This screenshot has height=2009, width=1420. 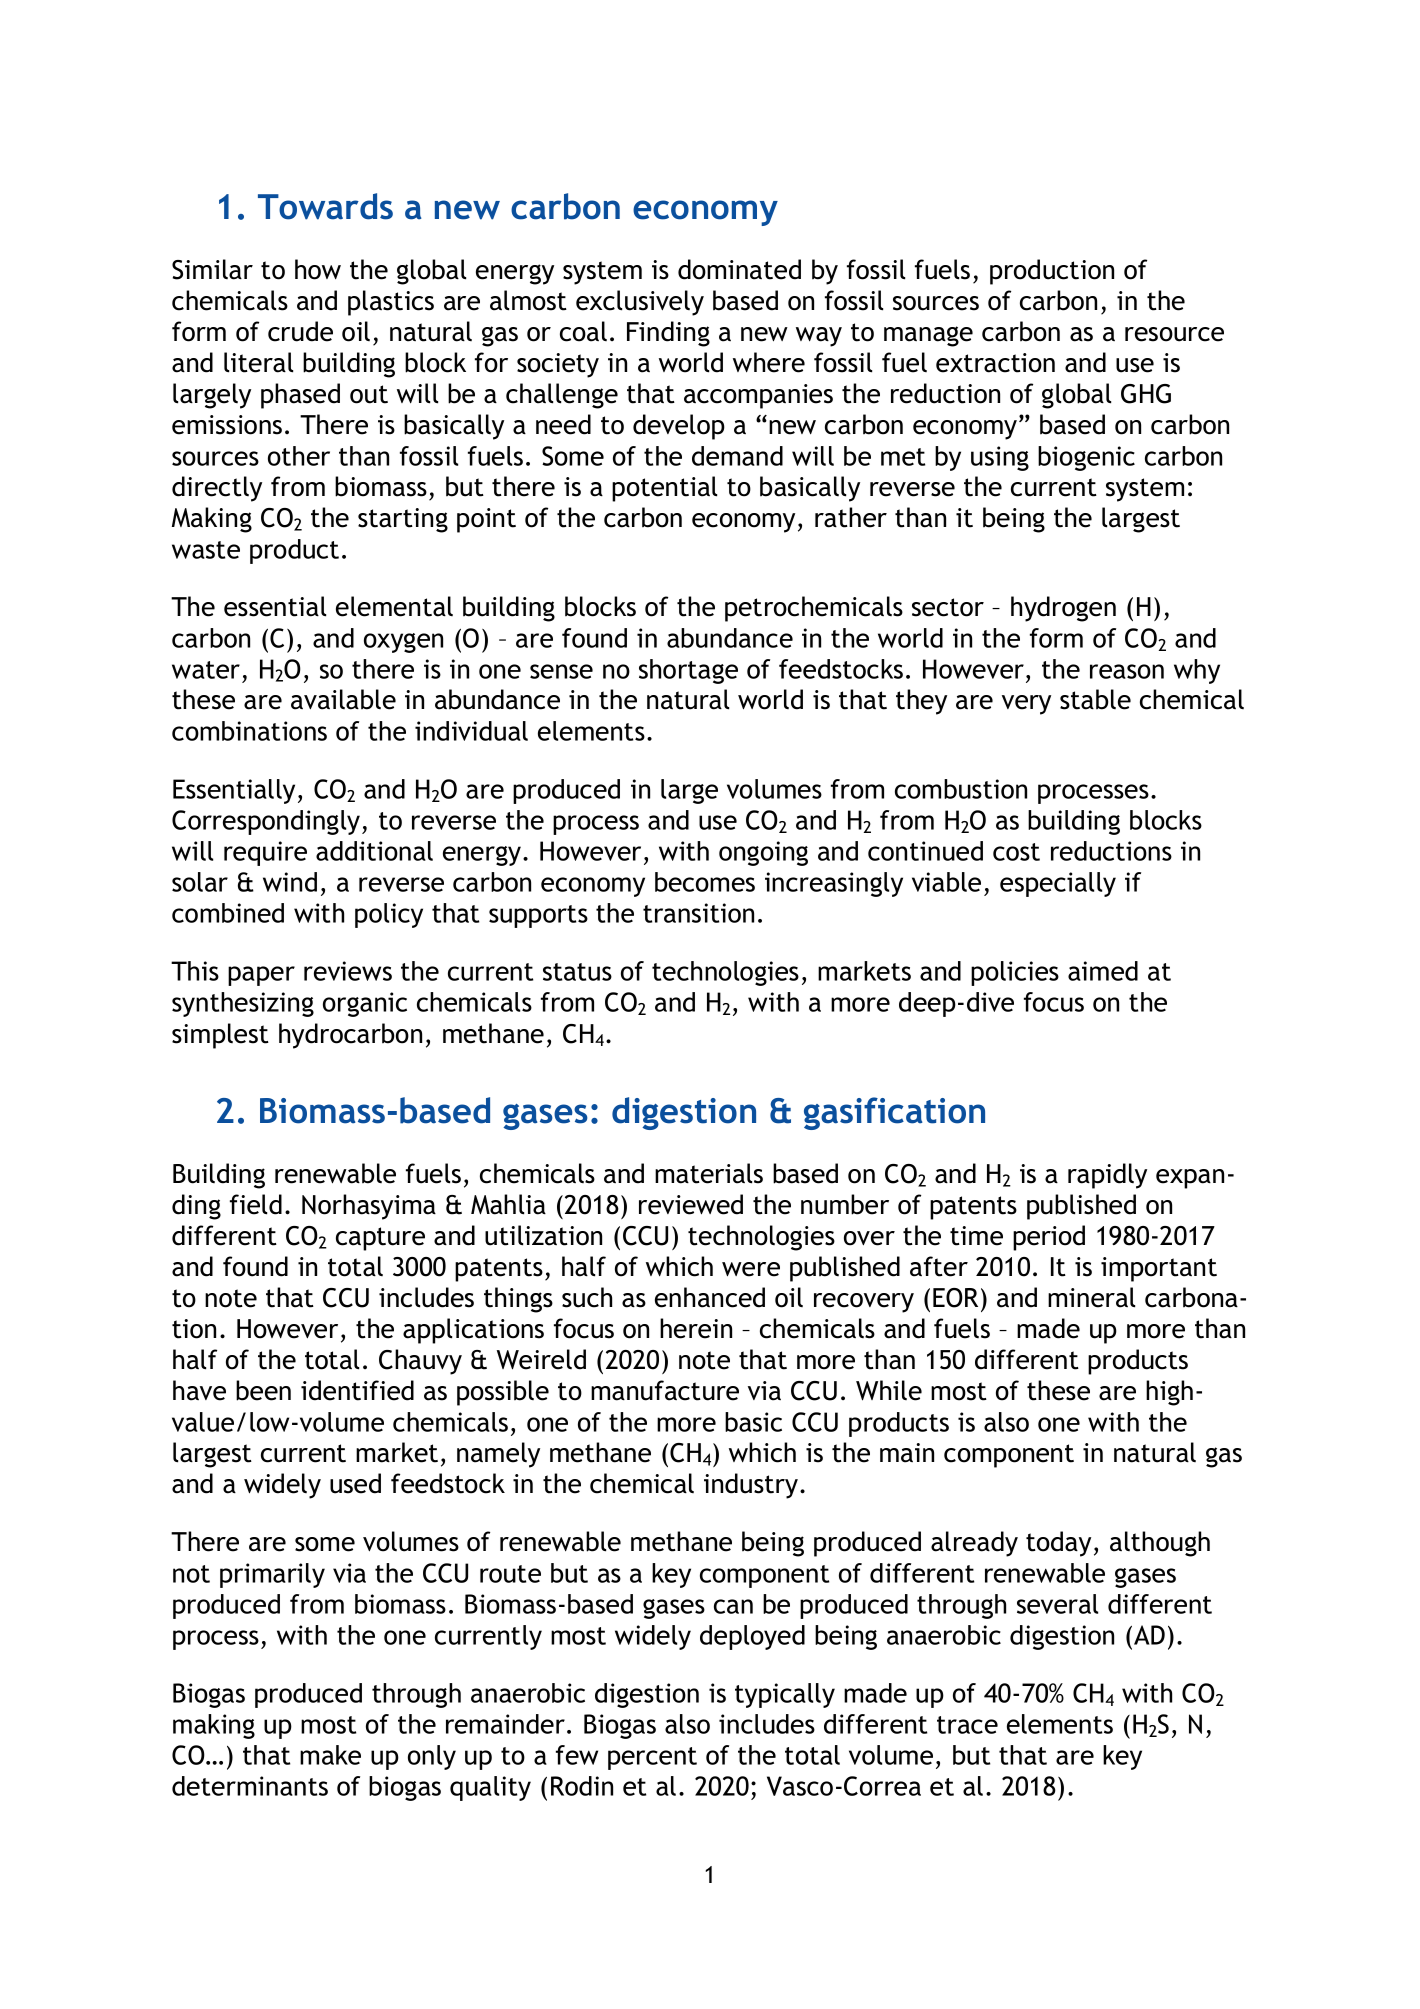 I want to click on shortage, so click(x=688, y=671).
